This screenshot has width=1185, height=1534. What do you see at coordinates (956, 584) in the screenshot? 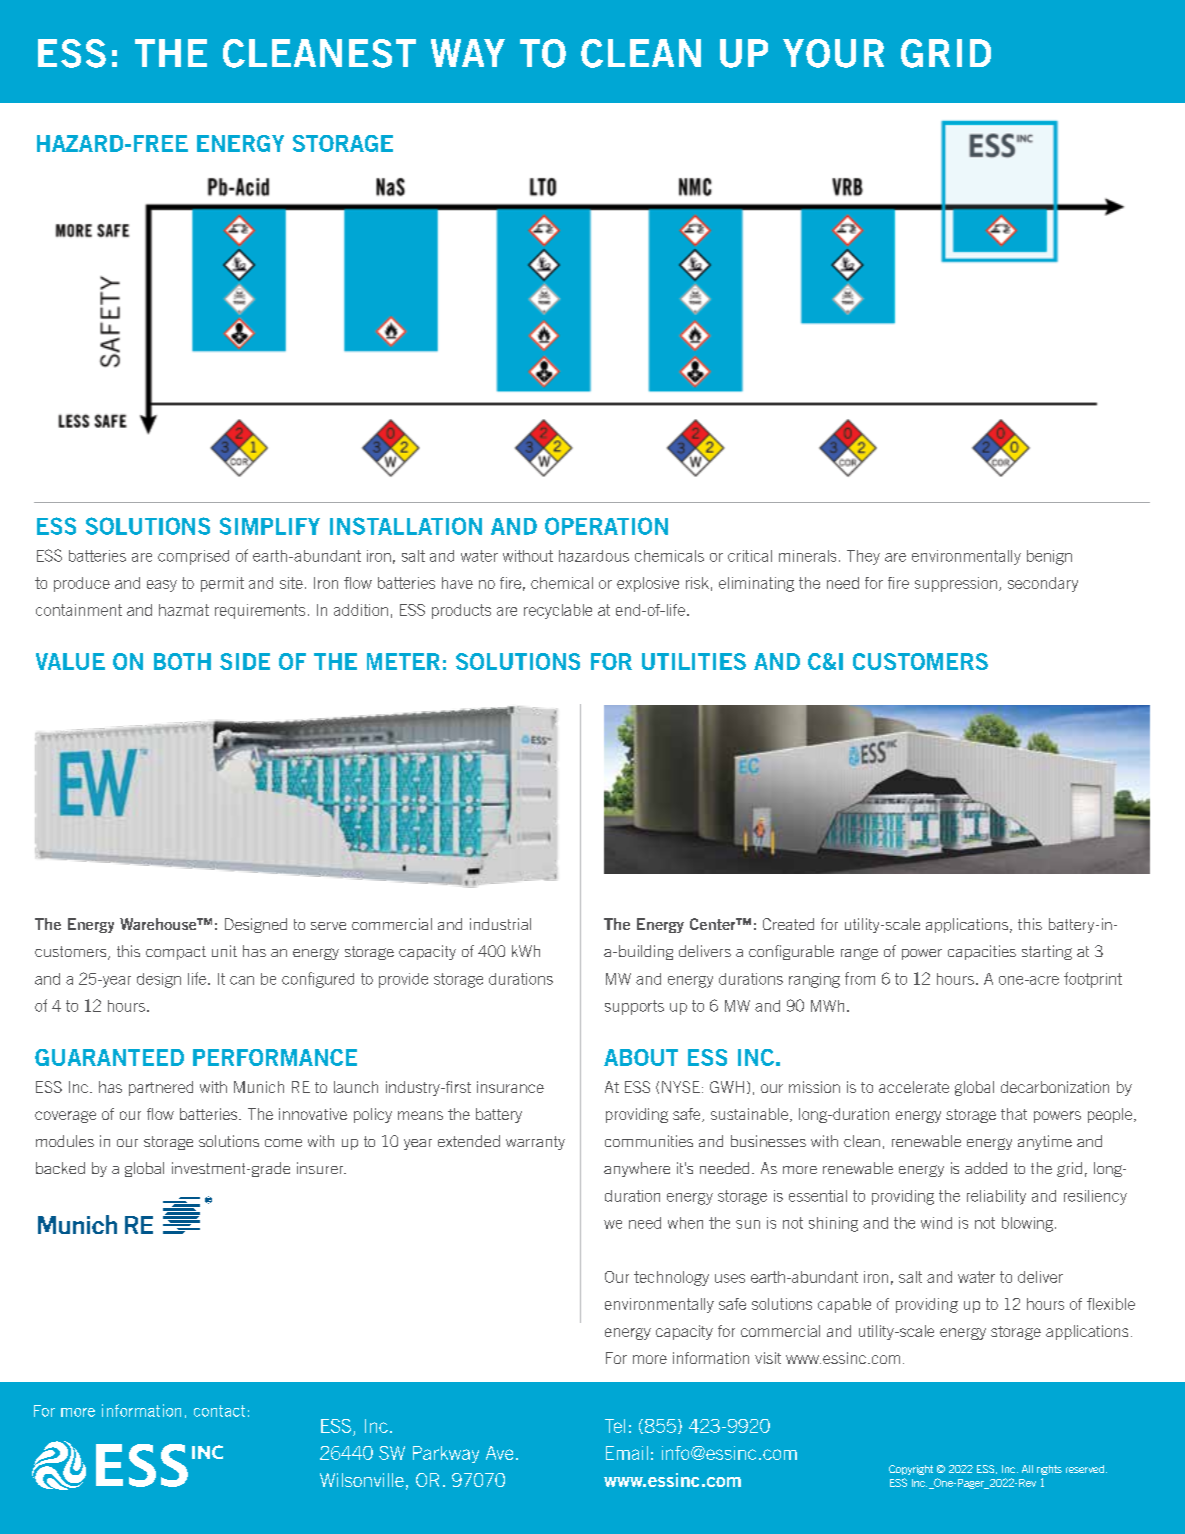
I see `suppression` at bounding box center [956, 584].
